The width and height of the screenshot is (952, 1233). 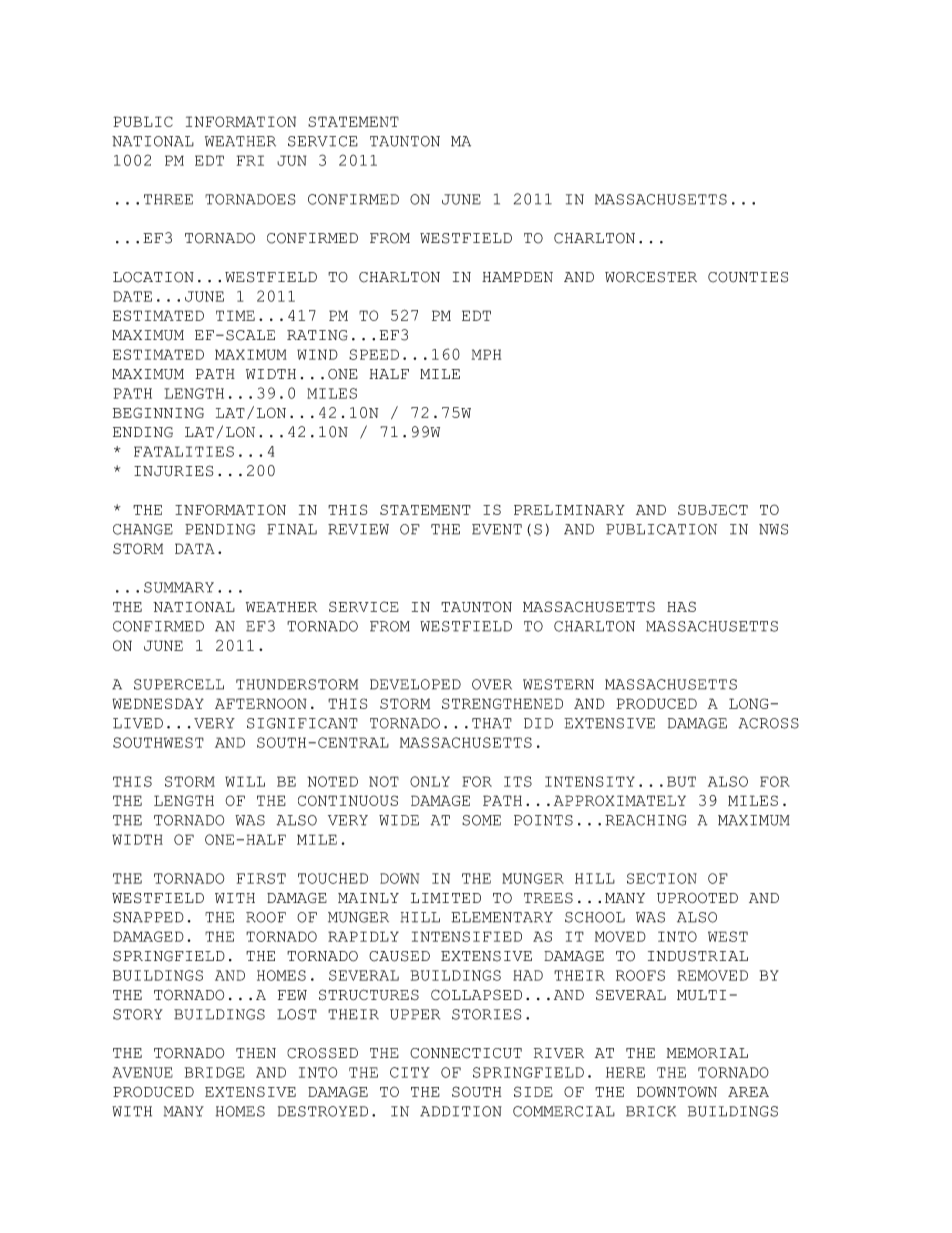 What do you see at coordinates (158, 412) in the screenshot?
I see `BEGINNING` at bounding box center [158, 412].
